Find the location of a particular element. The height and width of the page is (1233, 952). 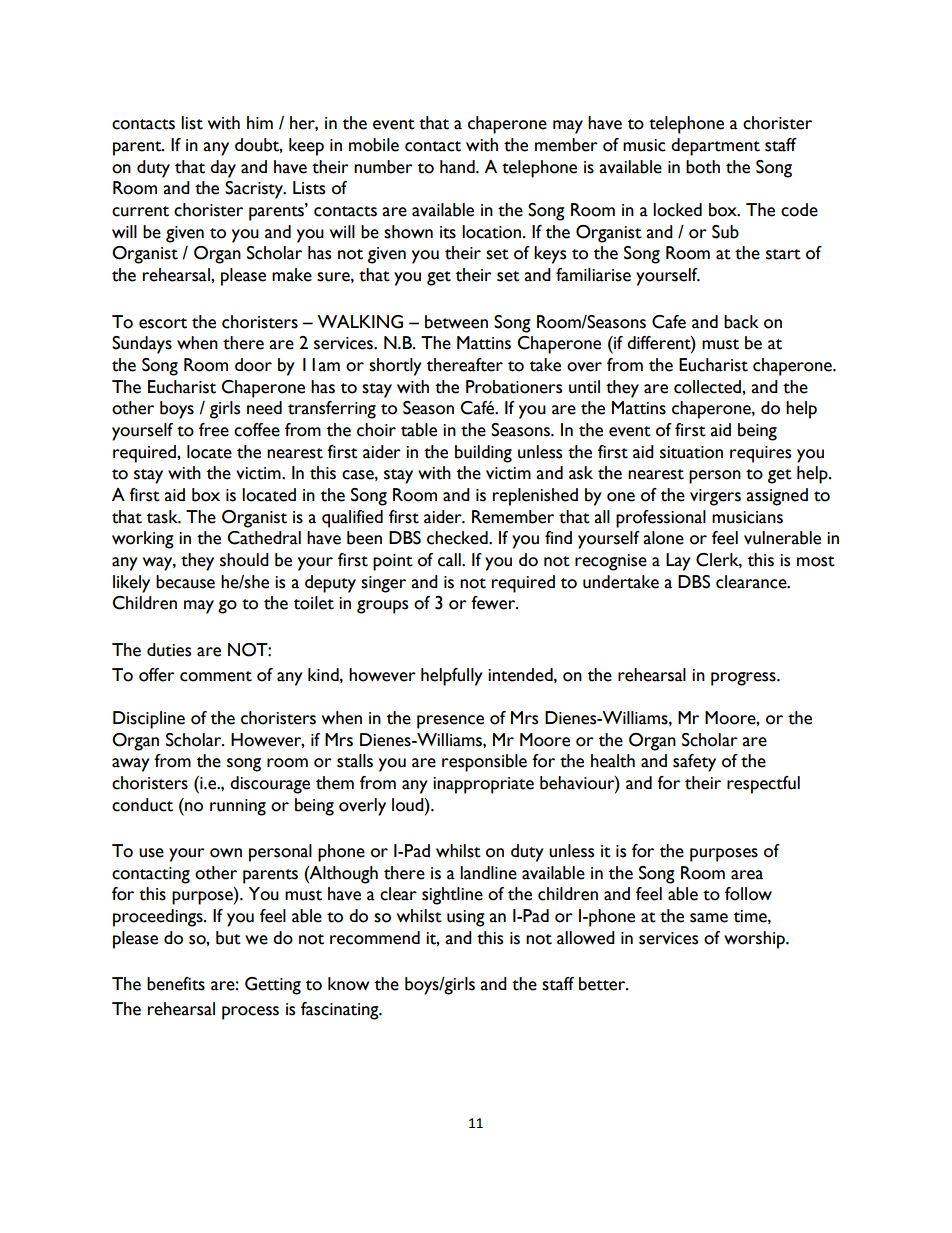

him is located at coordinates (260, 122).
